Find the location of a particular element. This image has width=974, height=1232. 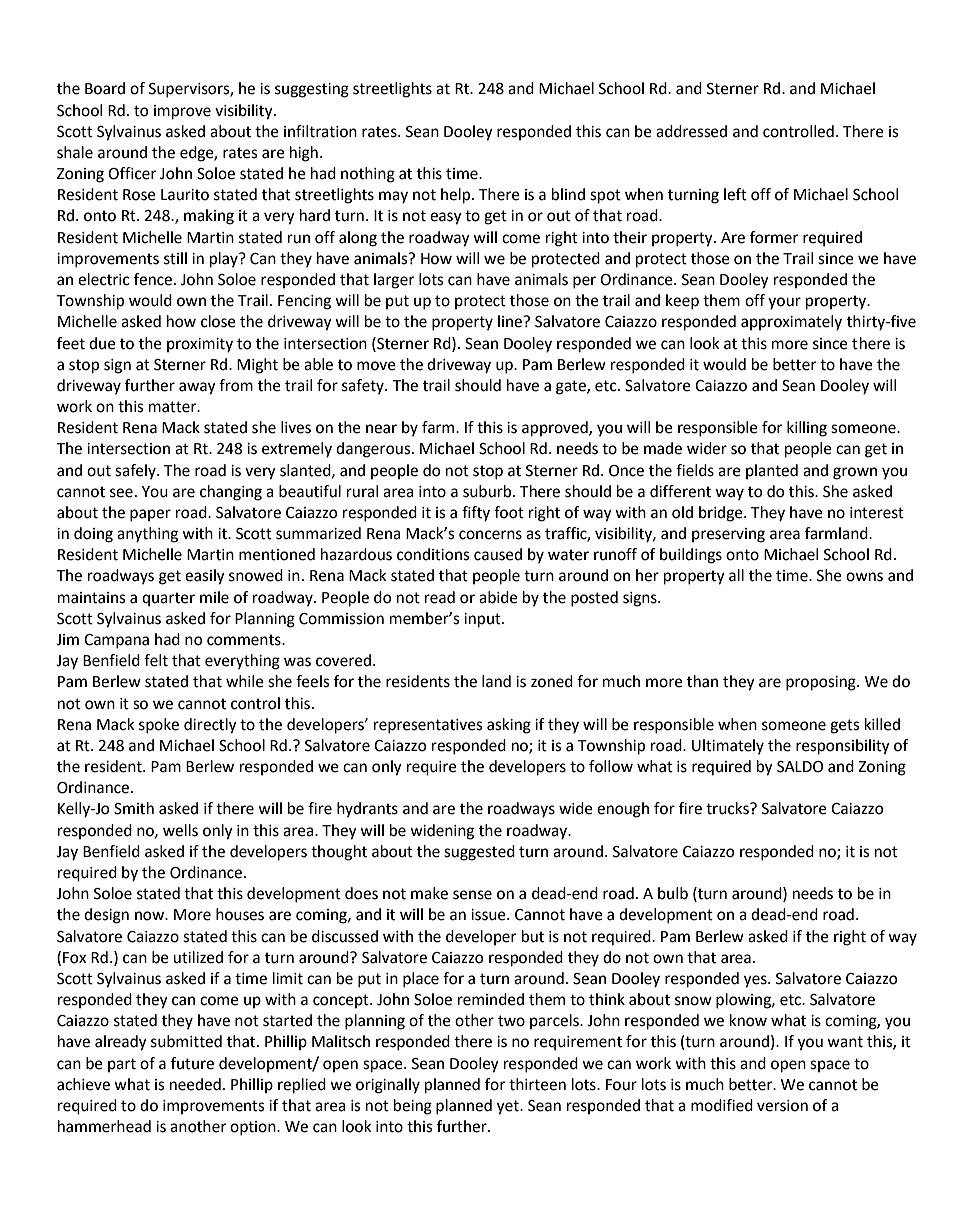

addressed is located at coordinates (691, 131).
